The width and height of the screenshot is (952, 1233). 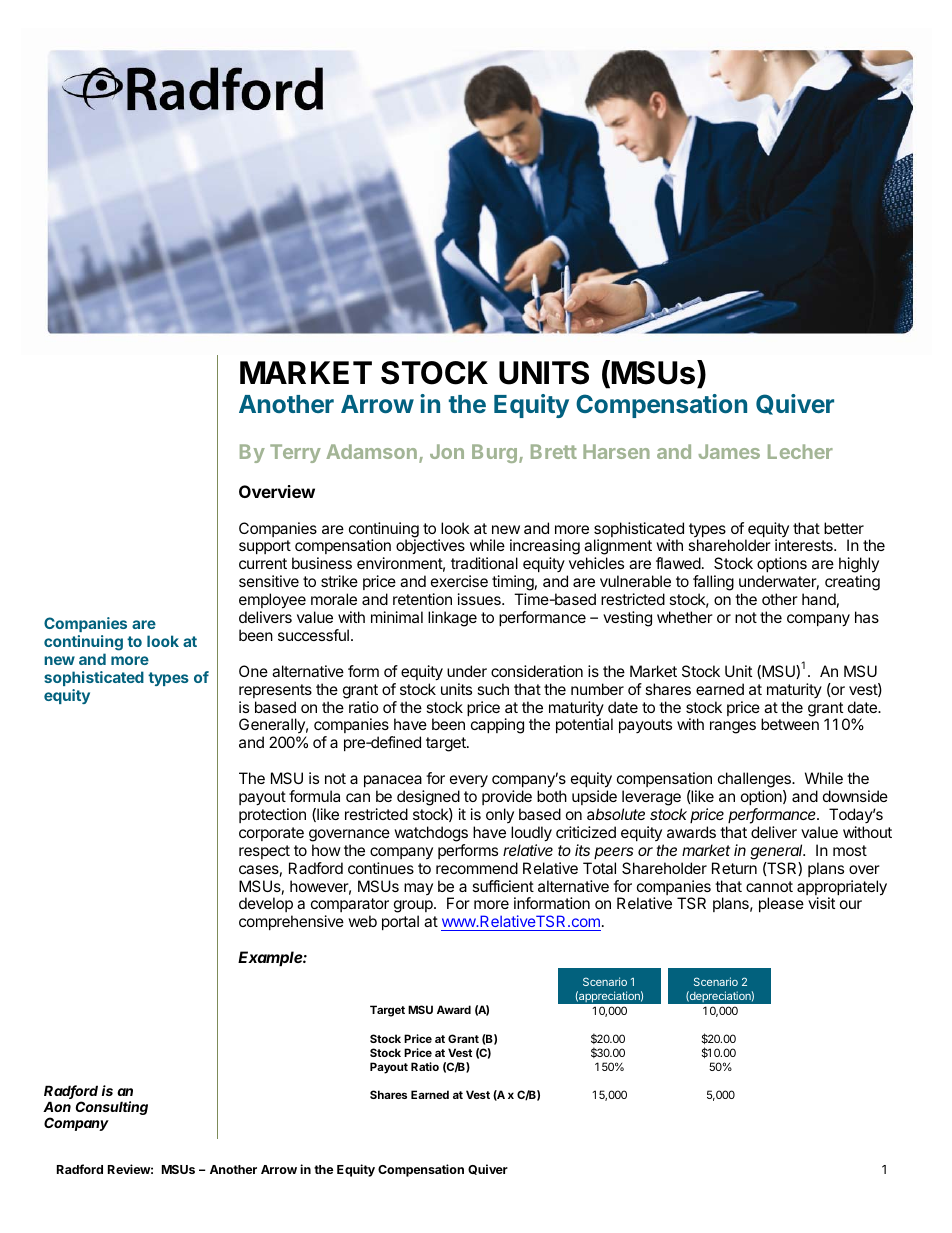 What do you see at coordinates (295, 453) in the screenshot?
I see `Terry` at bounding box center [295, 453].
